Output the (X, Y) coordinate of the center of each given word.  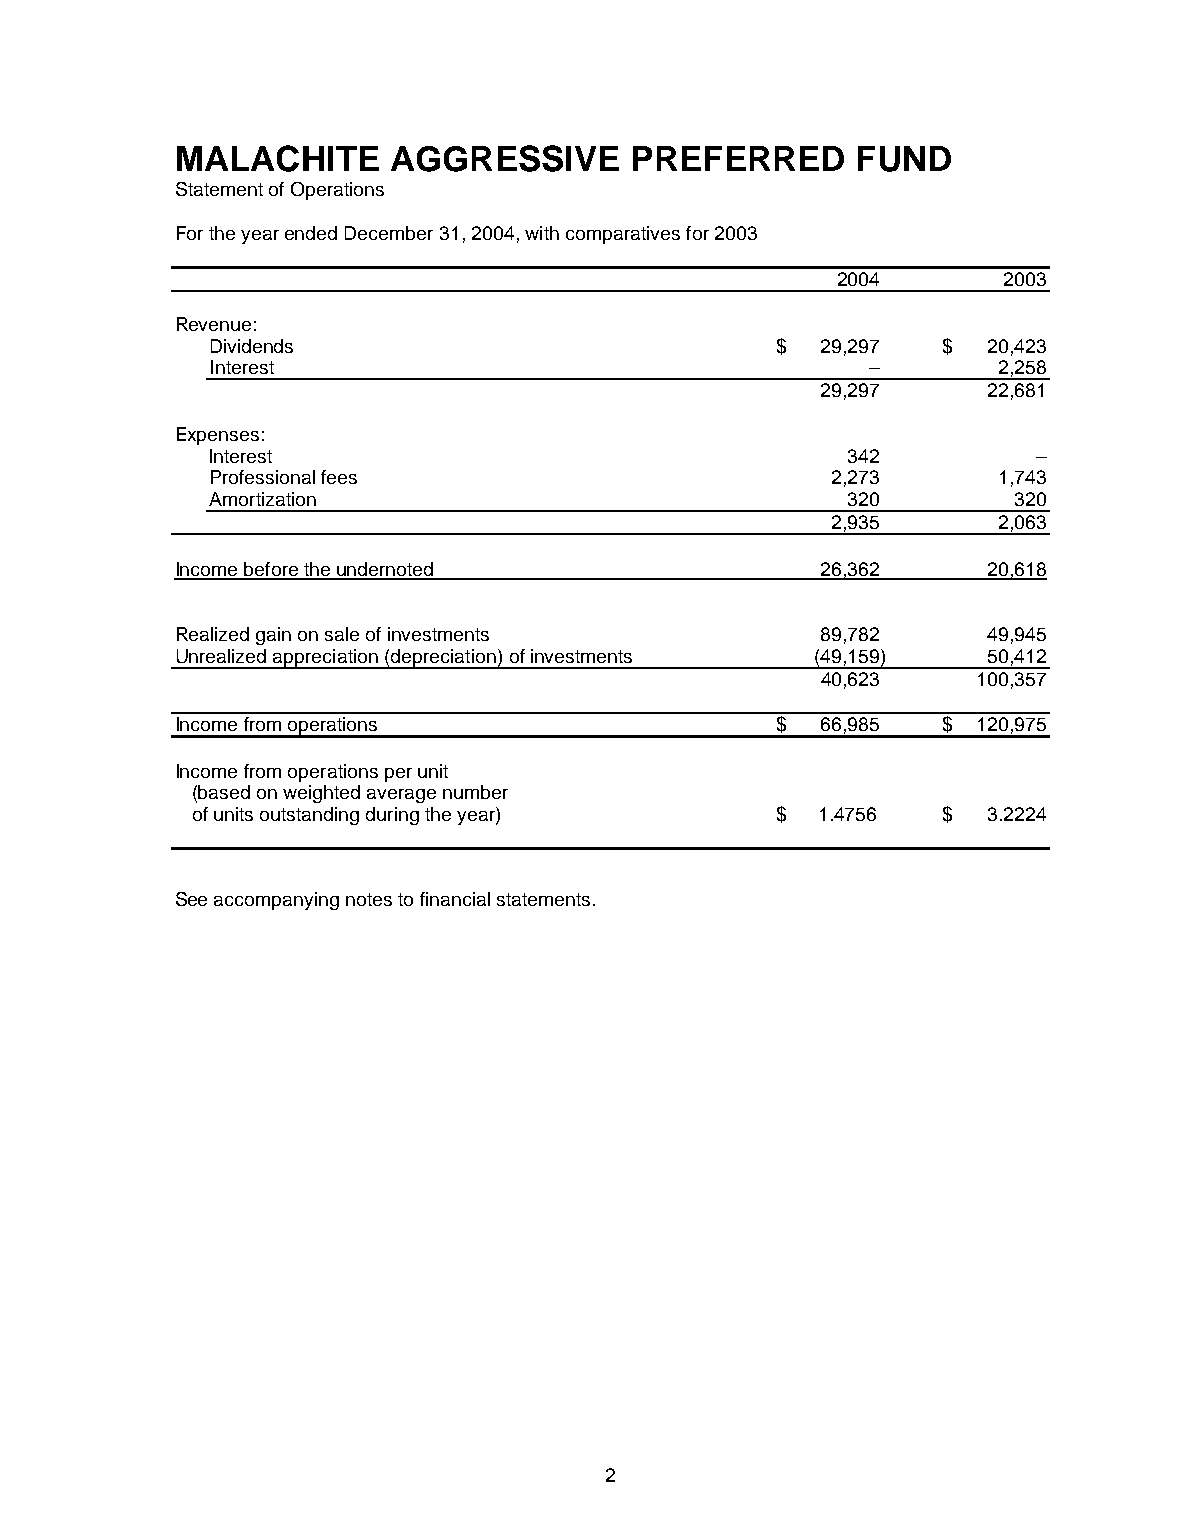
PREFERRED (738, 158)
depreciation (443, 659)
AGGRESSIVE (505, 158)
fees (339, 477)
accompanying (276, 901)
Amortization (262, 499)
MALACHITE (278, 158)
